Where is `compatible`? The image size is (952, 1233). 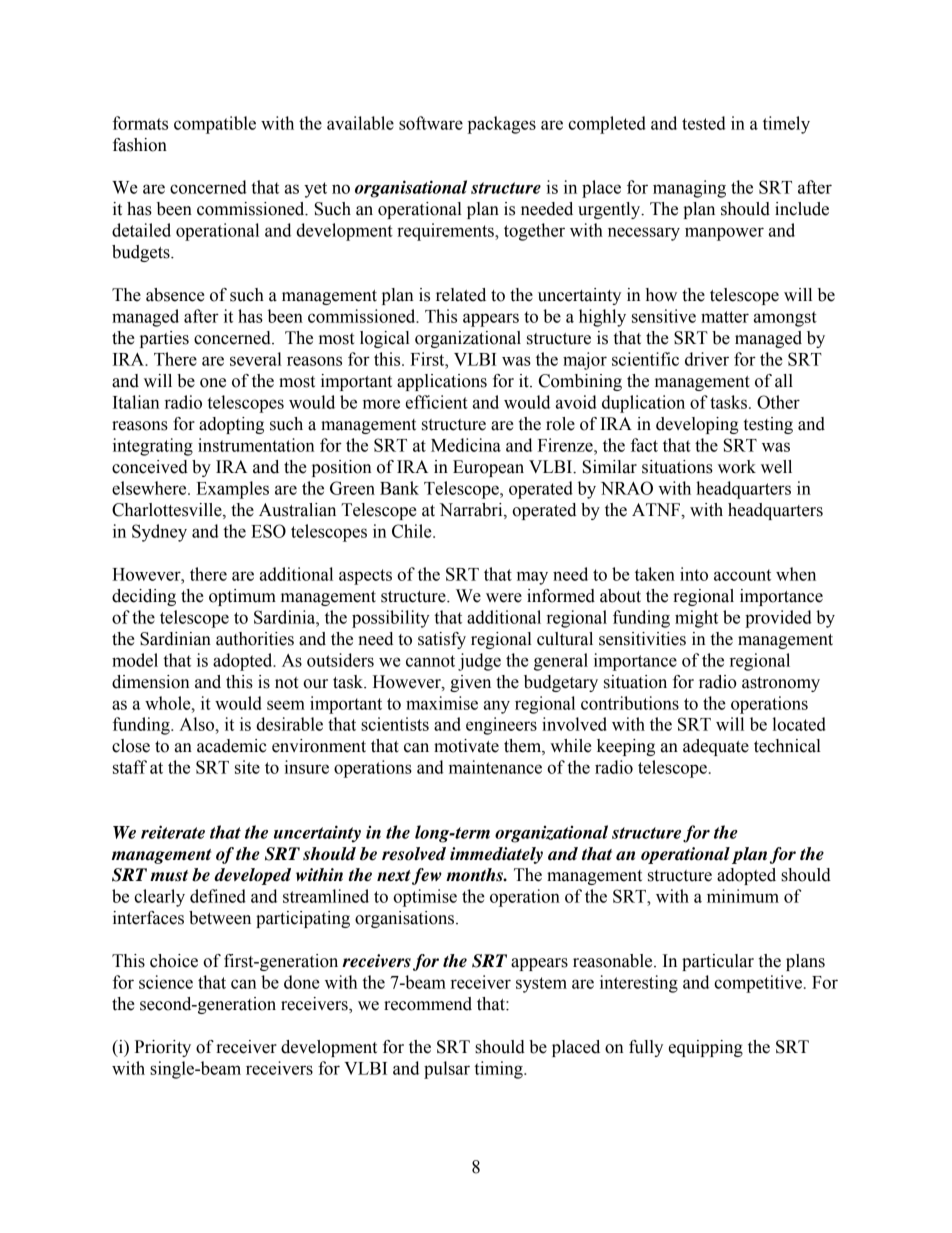 compatible is located at coordinates (215, 125).
